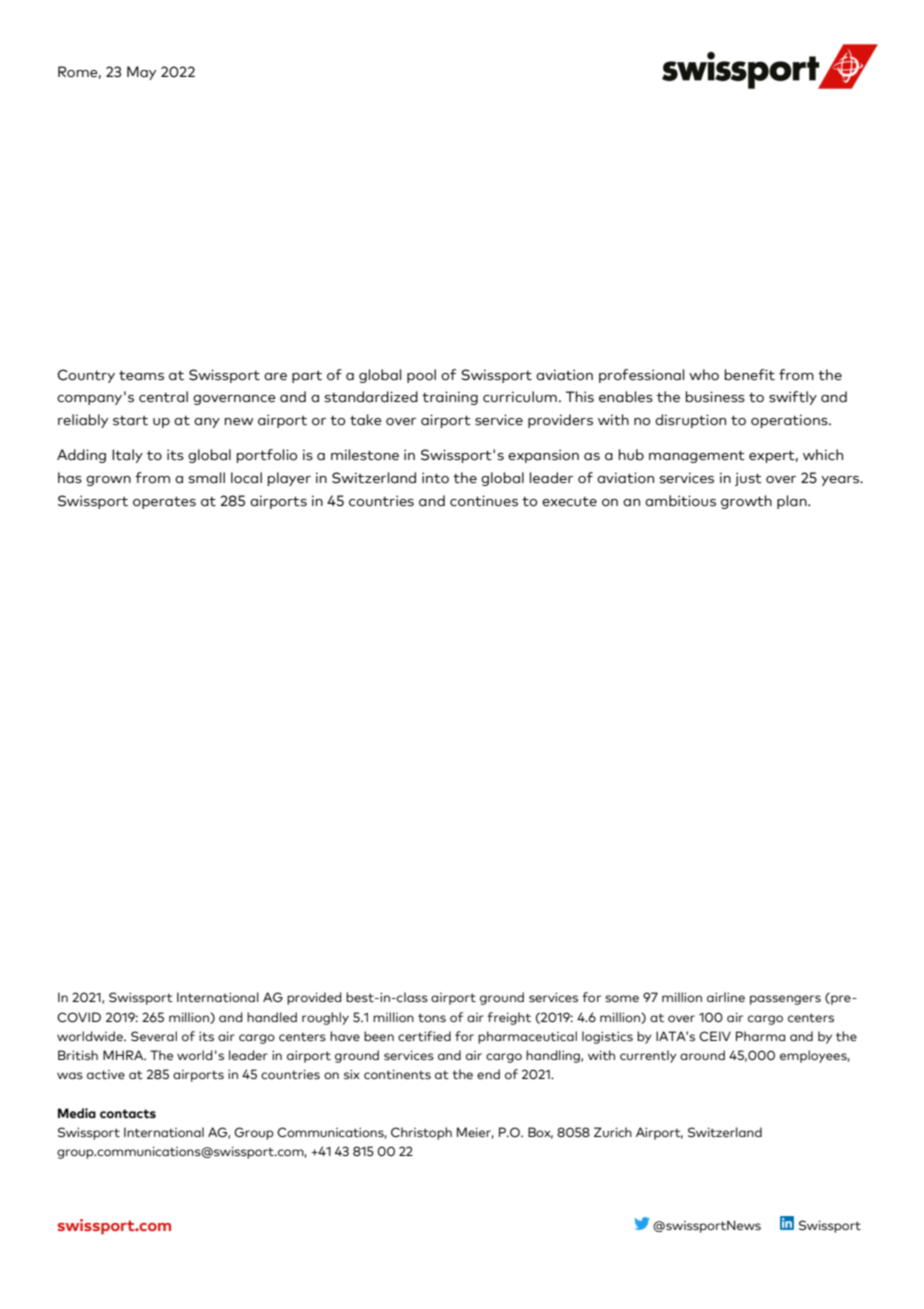 The width and height of the screenshot is (924, 1309). I want to click on provided, so click(314, 998).
